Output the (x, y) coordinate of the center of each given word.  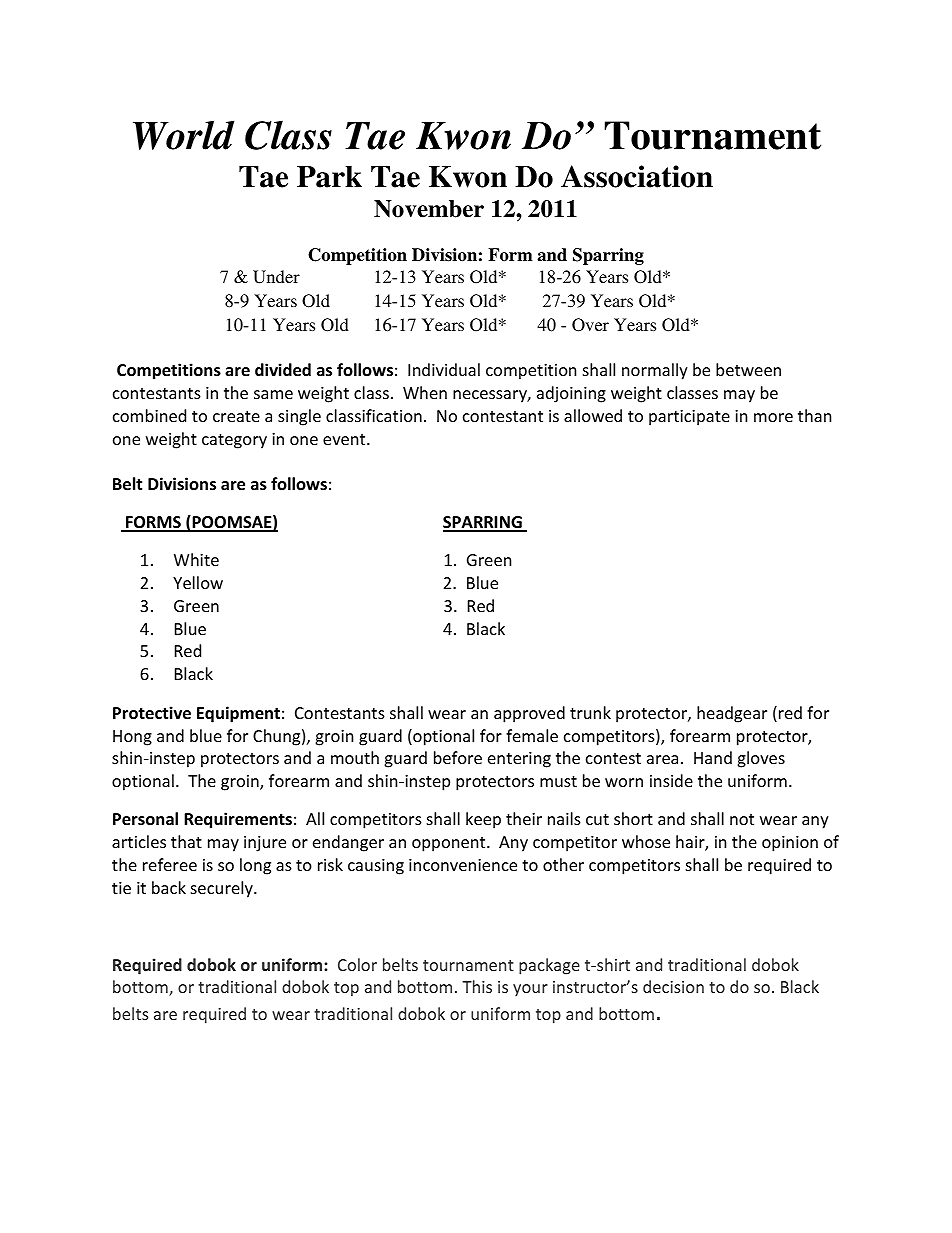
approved (529, 714)
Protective (152, 713)
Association (637, 176)
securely (223, 889)
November (429, 209)
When (425, 392)
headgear (732, 714)
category (234, 441)
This (477, 986)
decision (673, 986)
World (183, 135)
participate (689, 418)
